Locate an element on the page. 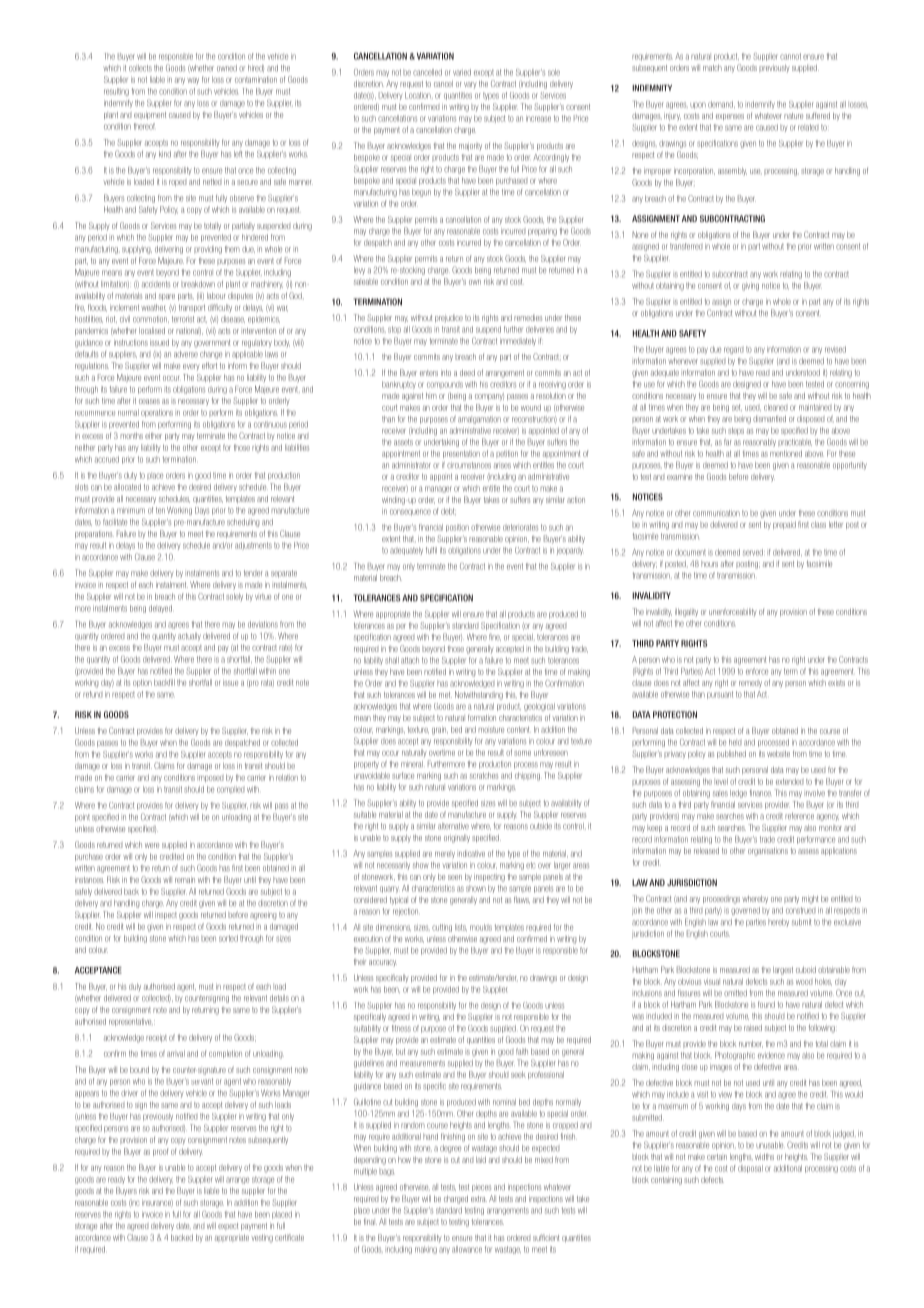 This image has width=924, height=1308. demand is located at coordinates (721, 104).
